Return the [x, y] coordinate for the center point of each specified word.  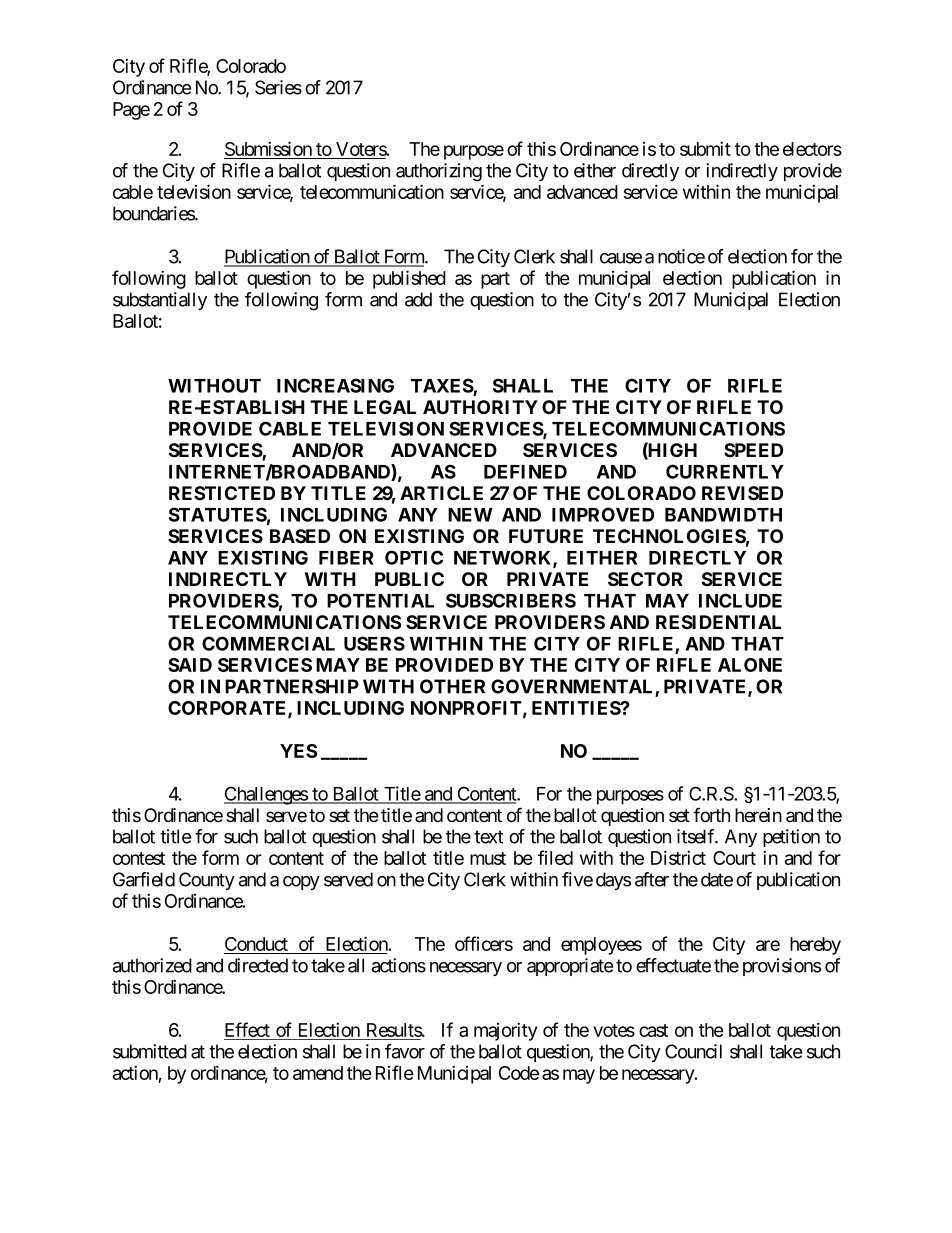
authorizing [439, 172]
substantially [160, 301]
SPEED [753, 450]
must [488, 858]
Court [734, 858]
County [207, 881]
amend [318, 1073]
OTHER [452, 686]
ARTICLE [441, 493]
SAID [190, 665]
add [418, 299]
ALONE [750, 665]
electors [812, 149]
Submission [269, 150]
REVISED [742, 493]
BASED [300, 536]
